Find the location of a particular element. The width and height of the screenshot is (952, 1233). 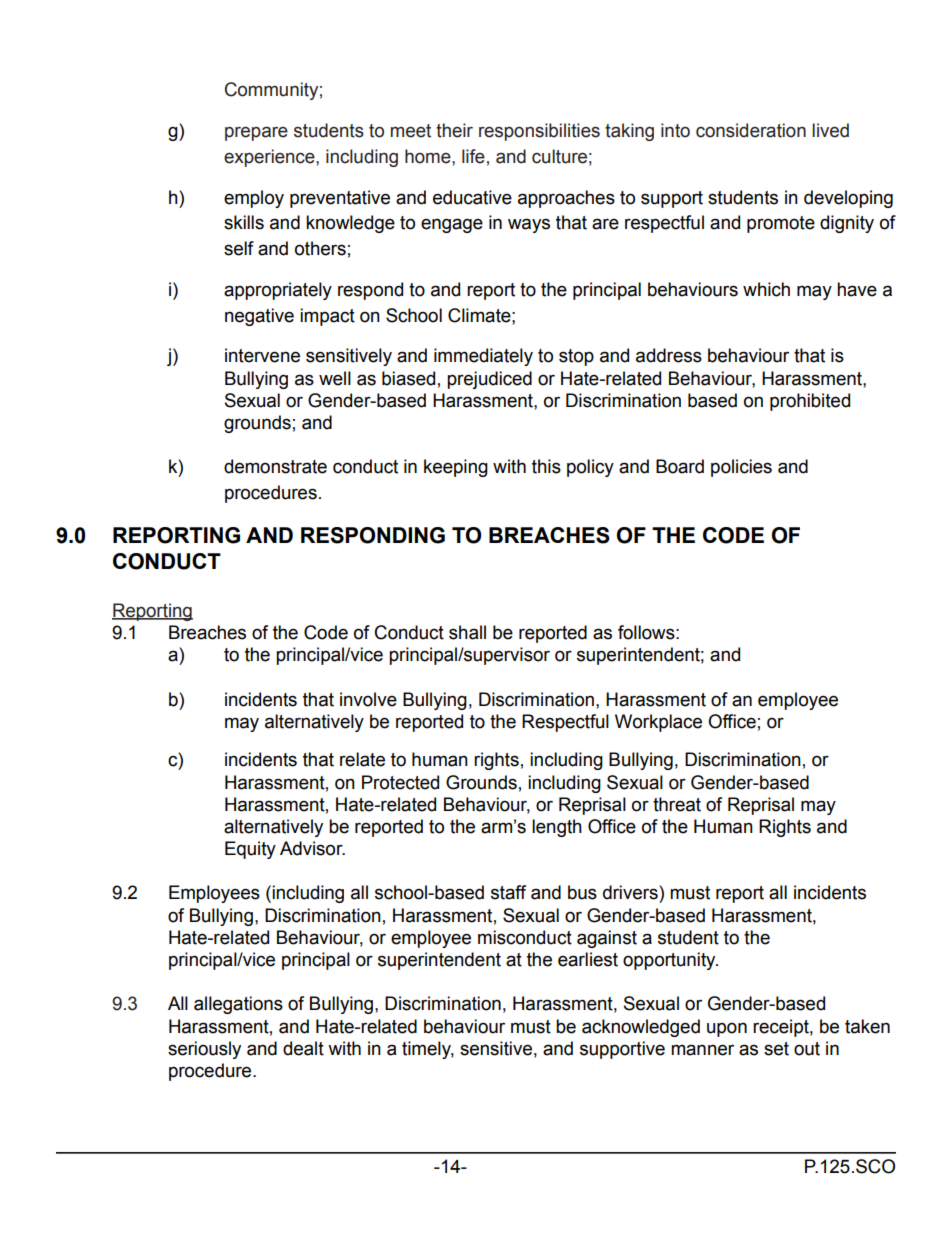

threat is located at coordinates (677, 804).
